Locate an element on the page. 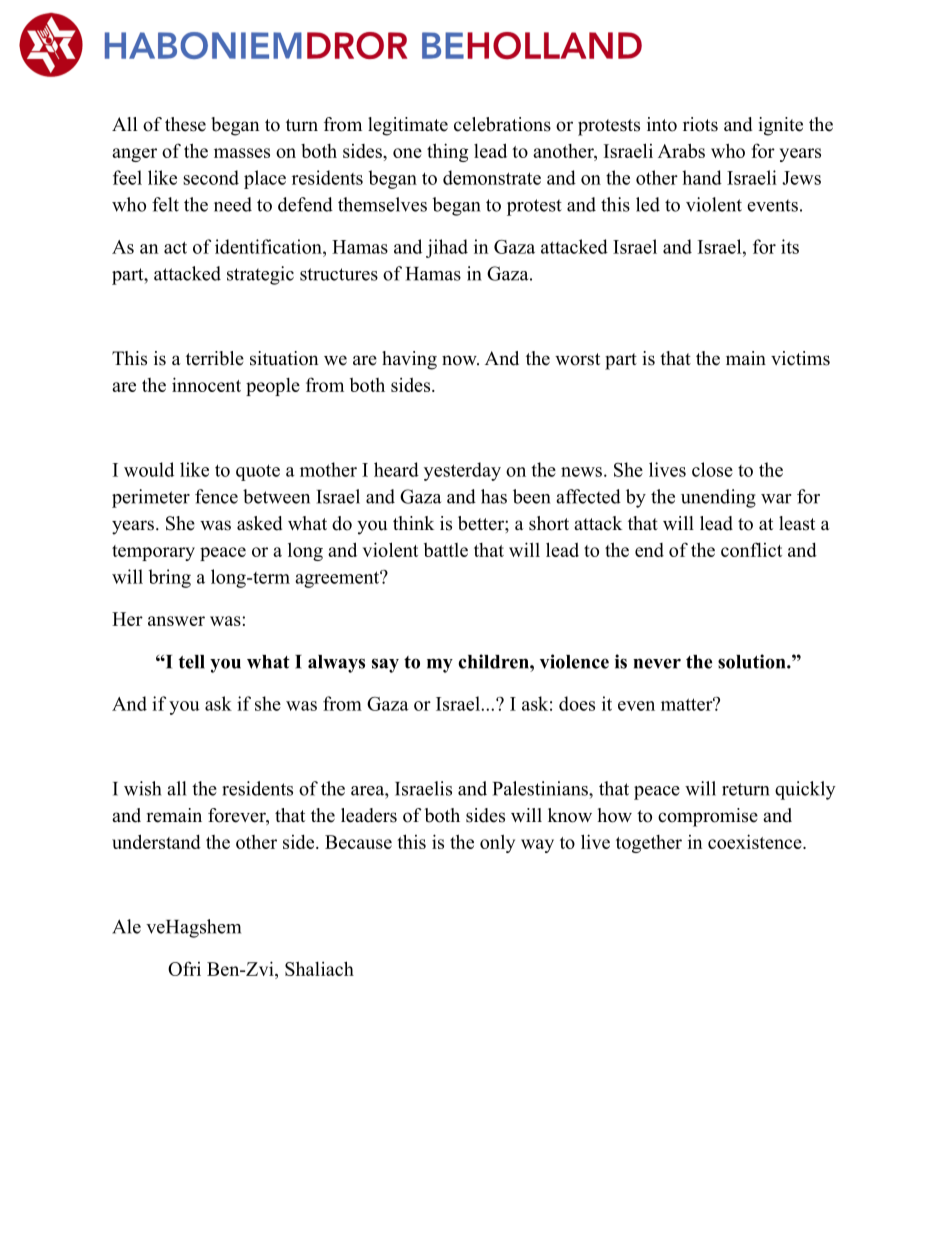 The image size is (952, 1233). only is located at coordinates (497, 843).
